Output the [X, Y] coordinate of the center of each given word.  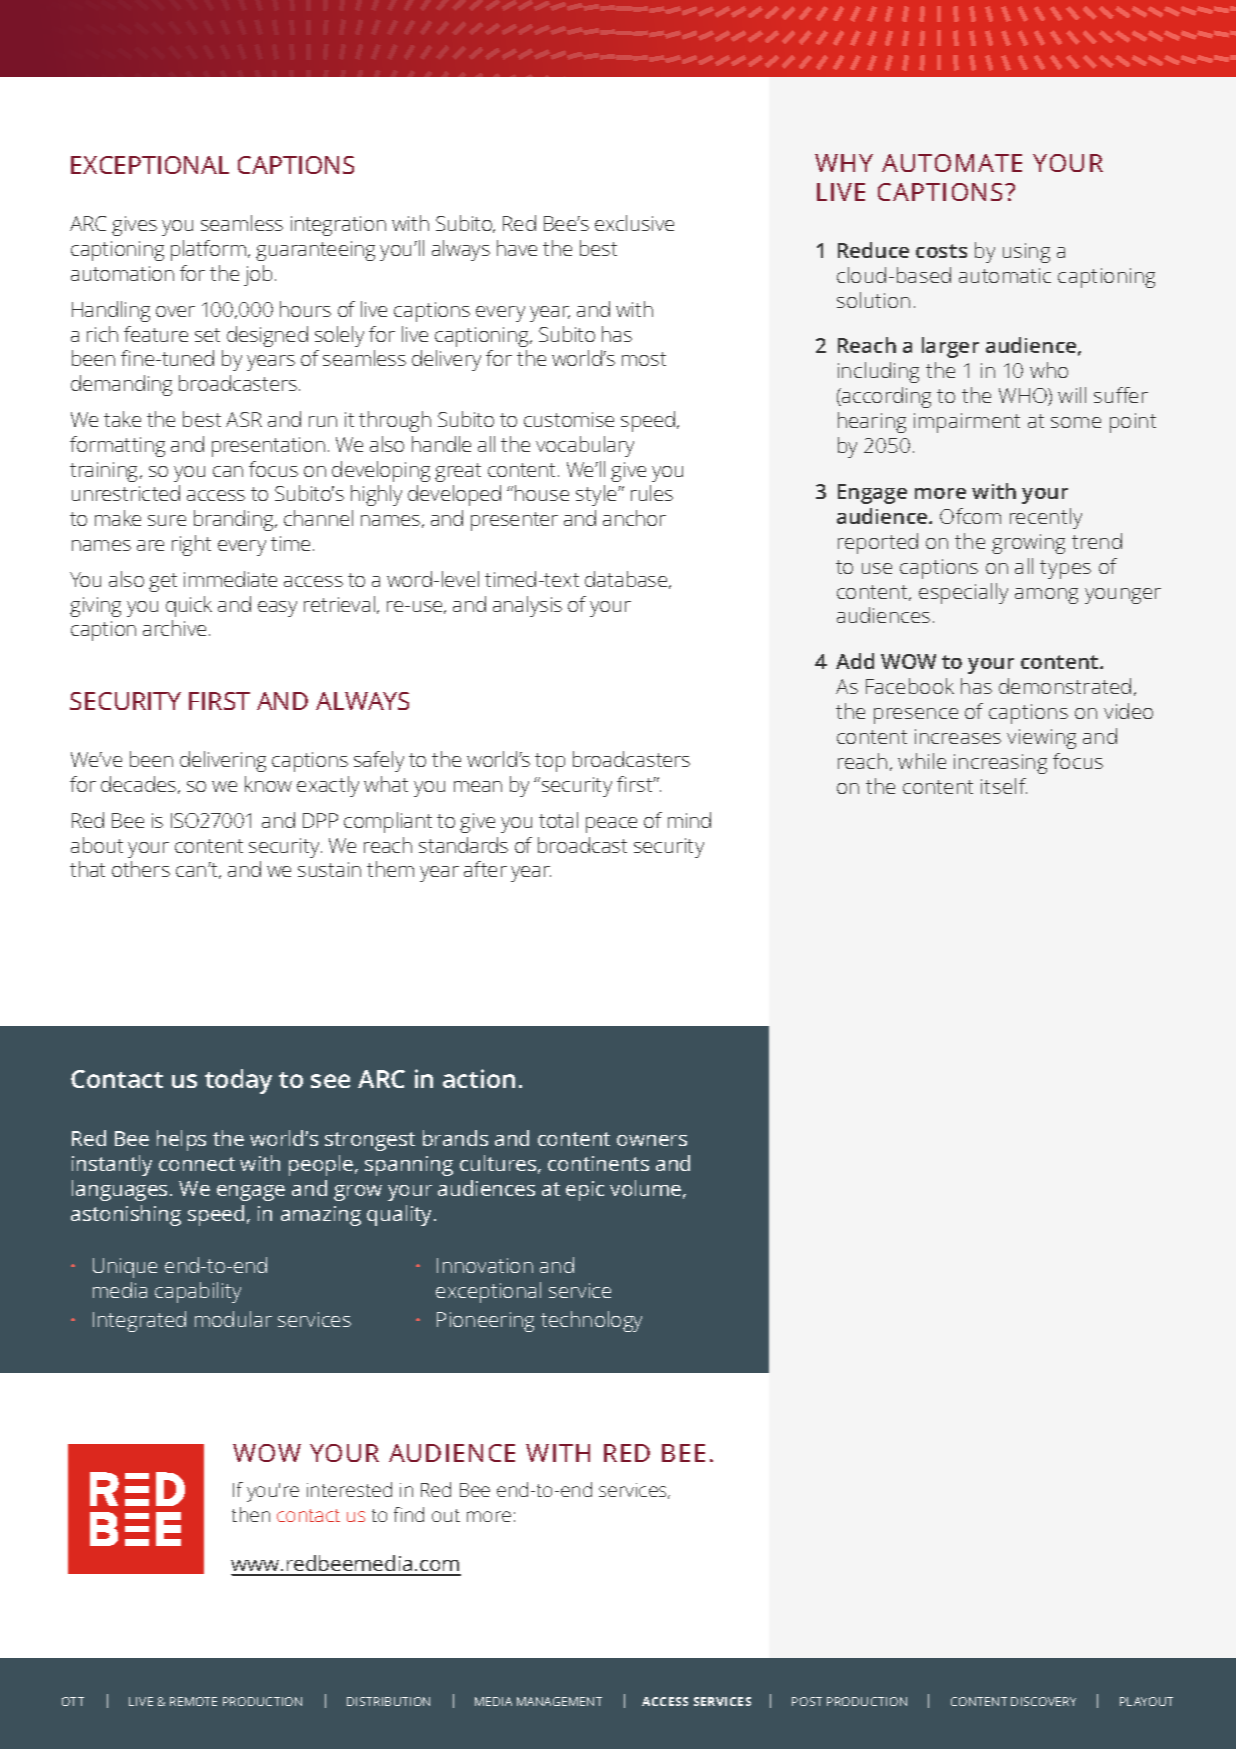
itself [1004, 786]
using [1026, 253]
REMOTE [193, 1701]
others [141, 869]
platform [210, 250]
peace [611, 825]
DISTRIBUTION [388, 1701]
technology [591, 1321]
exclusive [634, 223]
